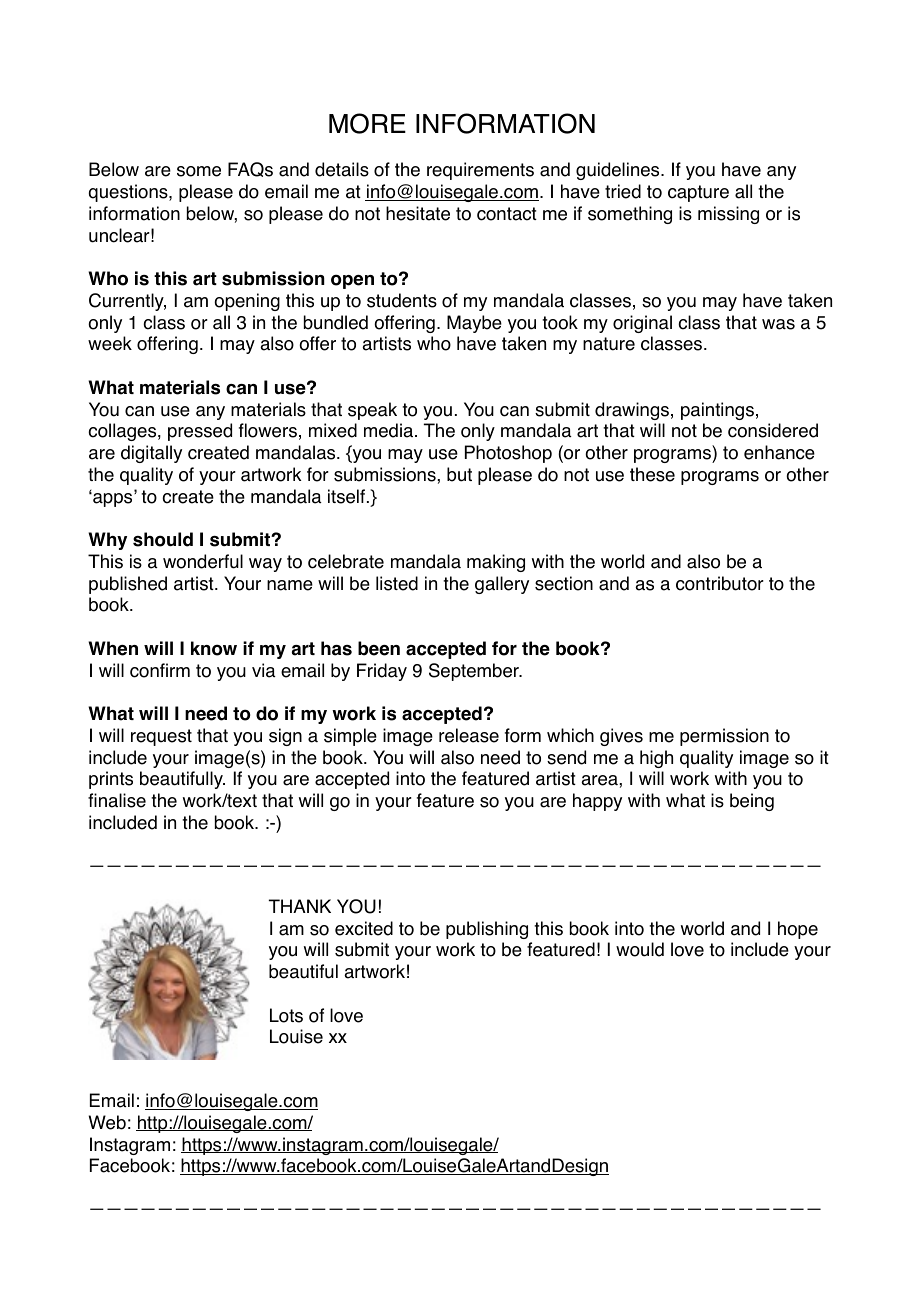  Describe the element at coordinates (752, 802) in the screenshot. I see `being` at that location.
